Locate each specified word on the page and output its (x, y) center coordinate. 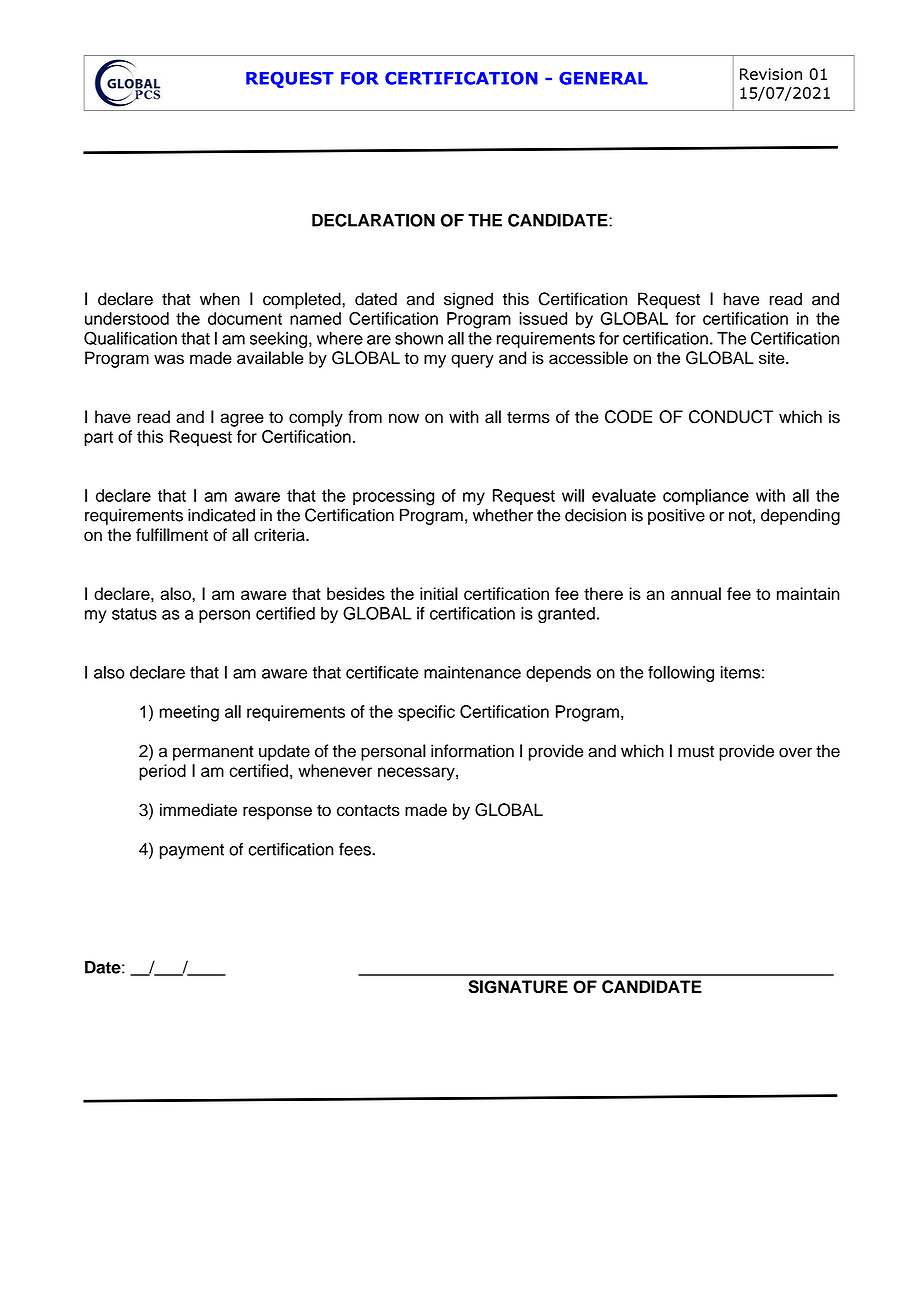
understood (127, 318)
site (773, 358)
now (404, 418)
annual (696, 593)
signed (468, 300)
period (162, 772)
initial (439, 593)
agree (242, 420)
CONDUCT (731, 417)
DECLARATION (373, 220)
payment (192, 851)
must (696, 752)
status (134, 614)
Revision (771, 74)
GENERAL (603, 78)
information (472, 751)
